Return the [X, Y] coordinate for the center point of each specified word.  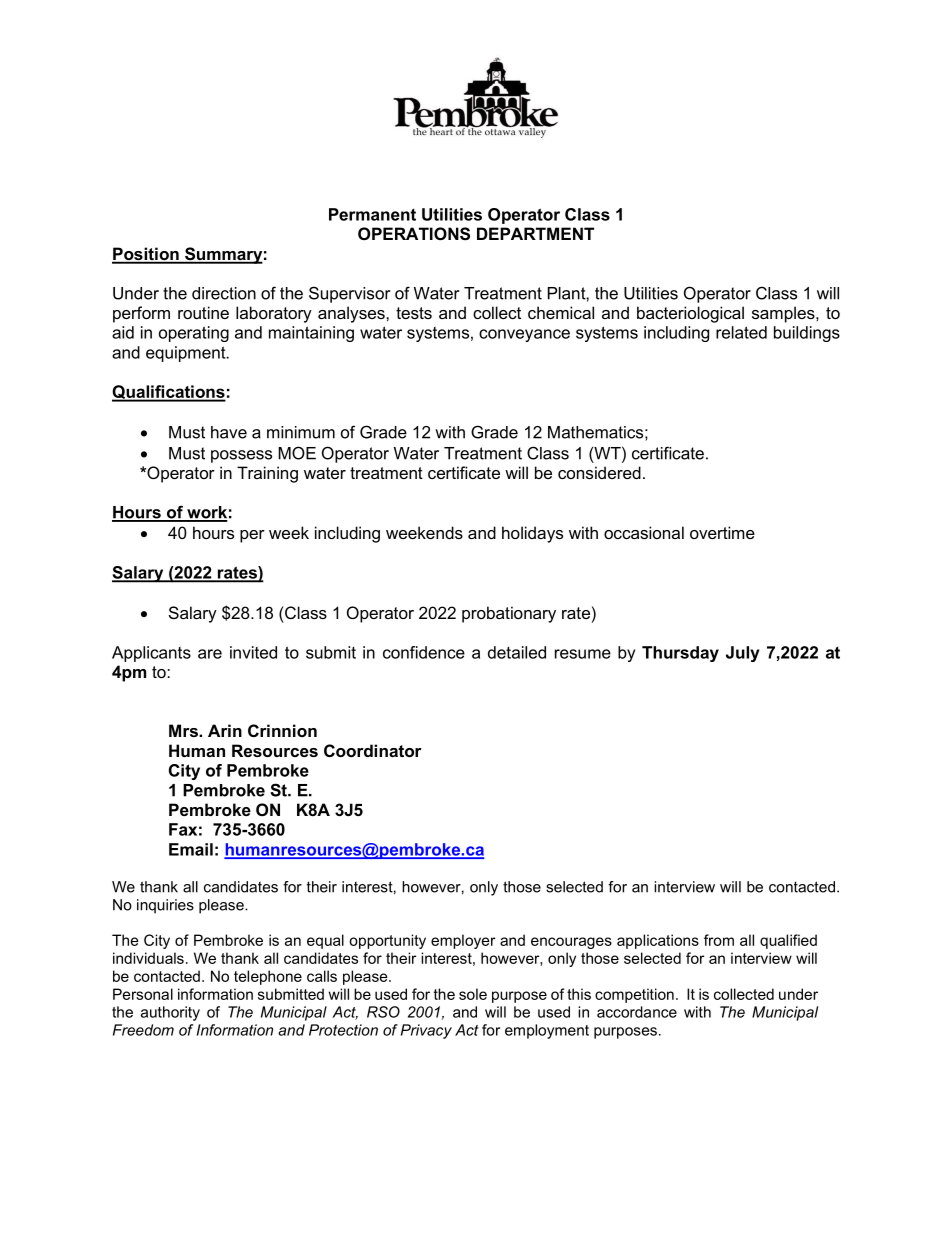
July [743, 654]
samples [784, 314]
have [229, 432]
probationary [509, 614]
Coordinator [373, 750]
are [210, 654]
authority [170, 1013]
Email [191, 849]
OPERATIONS [414, 234]
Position [146, 255]
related [741, 332]
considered [599, 472]
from [719, 940]
